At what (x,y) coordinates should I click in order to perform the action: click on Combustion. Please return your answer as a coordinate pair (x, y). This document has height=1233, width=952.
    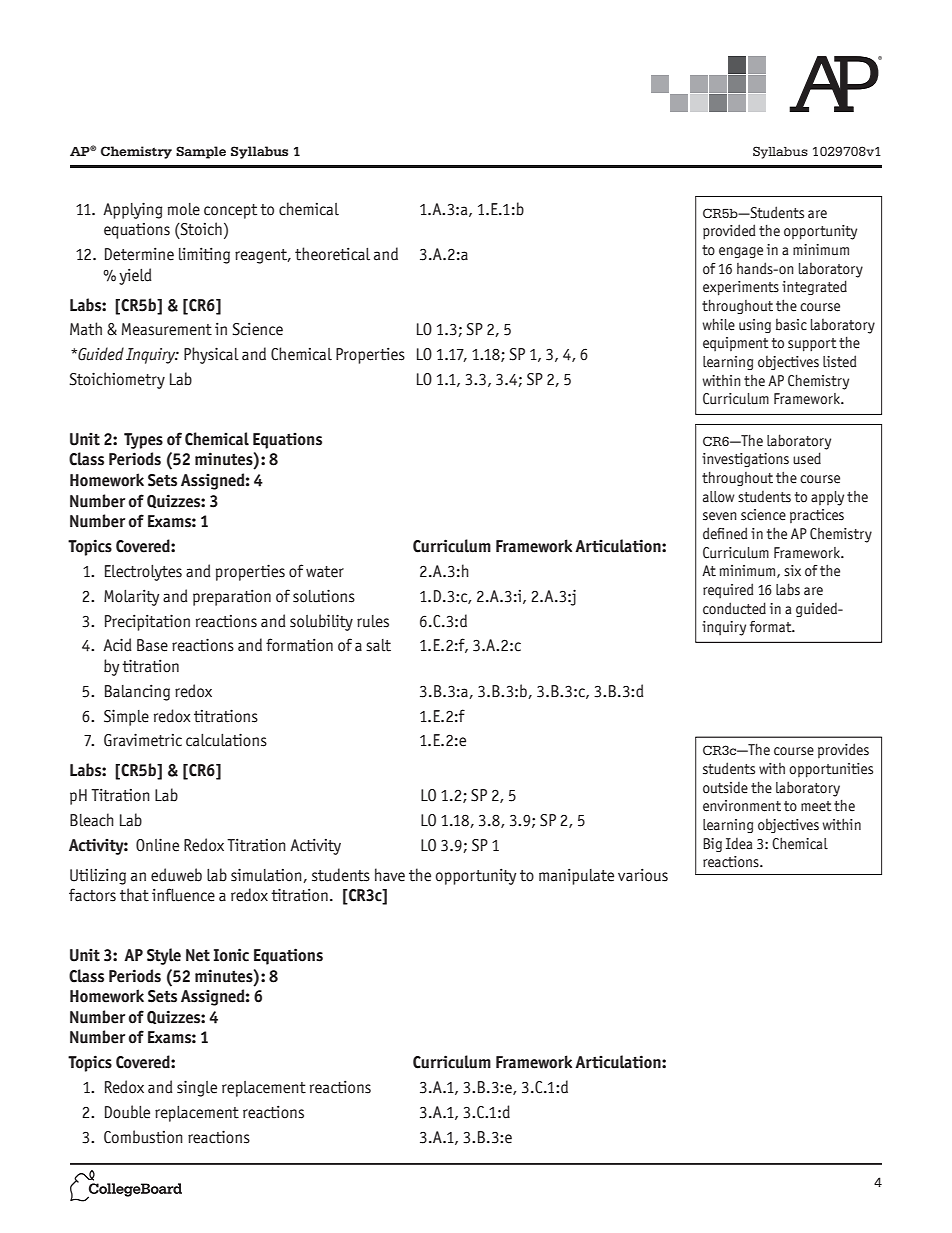
    Looking at the image, I should click on (143, 1137).
